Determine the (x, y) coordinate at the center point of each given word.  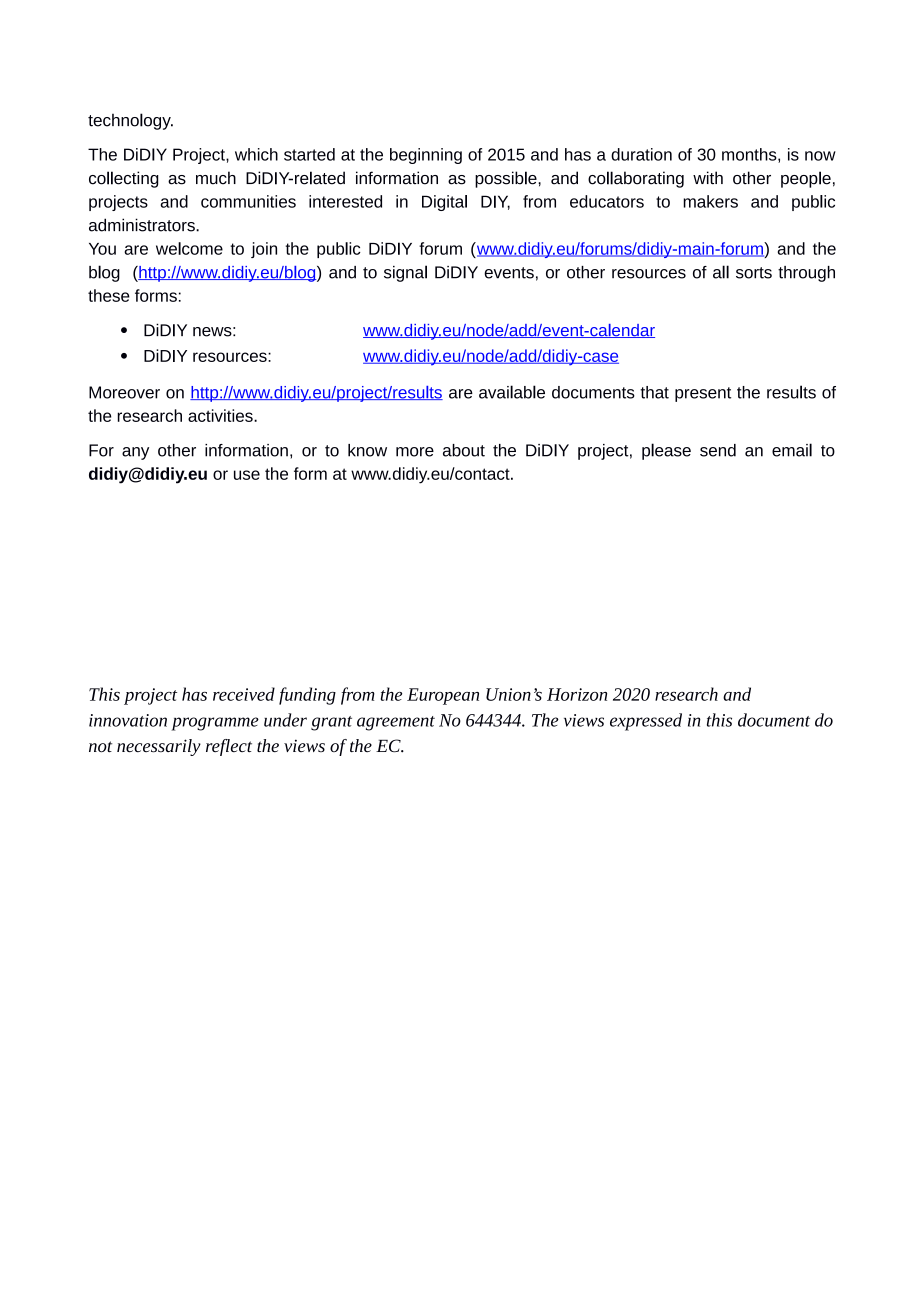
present (703, 394)
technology (130, 121)
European (443, 696)
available (512, 392)
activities (221, 415)
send (718, 450)
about (464, 450)
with (708, 178)
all (721, 272)
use (247, 475)
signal (405, 273)
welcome (189, 248)
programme (215, 724)
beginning (426, 156)
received (244, 694)
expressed (646, 722)
